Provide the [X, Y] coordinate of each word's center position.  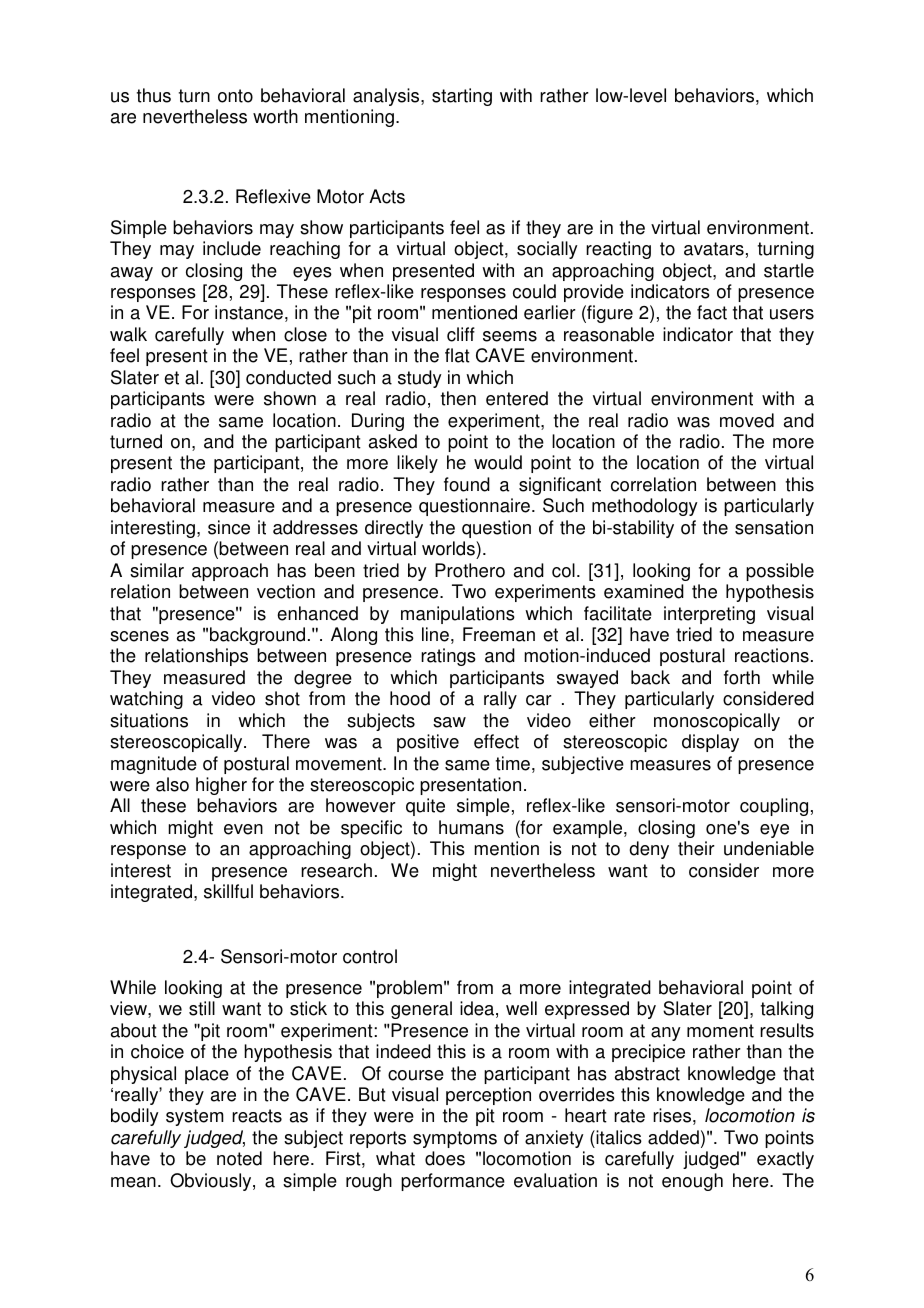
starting [462, 97]
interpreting [709, 615]
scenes [139, 636]
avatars [714, 249]
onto [235, 96]
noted [239, 1158]
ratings [448, 657]
